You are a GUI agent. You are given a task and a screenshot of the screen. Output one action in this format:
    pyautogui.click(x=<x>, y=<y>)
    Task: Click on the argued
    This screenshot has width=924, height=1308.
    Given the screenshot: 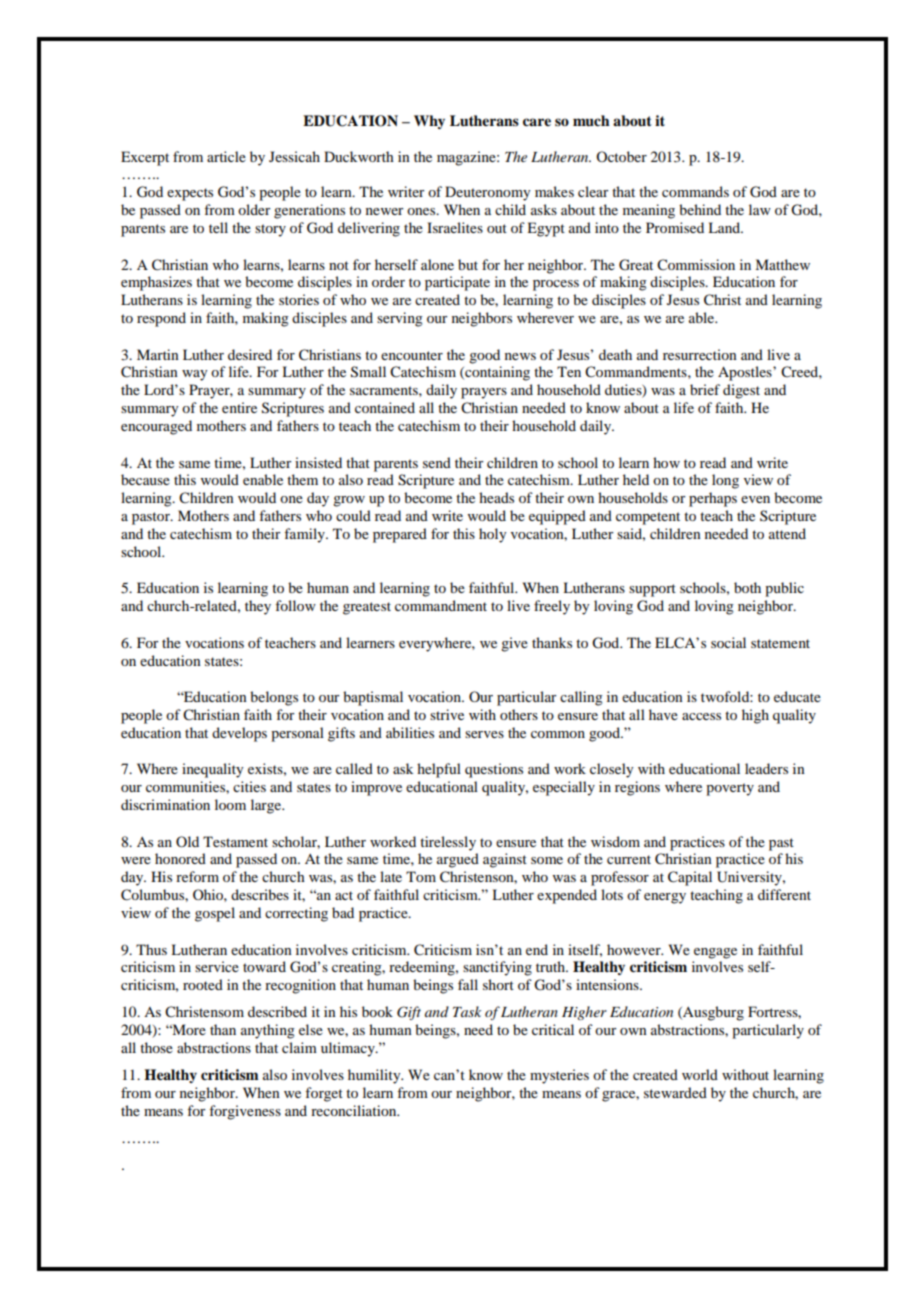 What is the action you would take?
    pyautogui.click(x=458, y=860)
